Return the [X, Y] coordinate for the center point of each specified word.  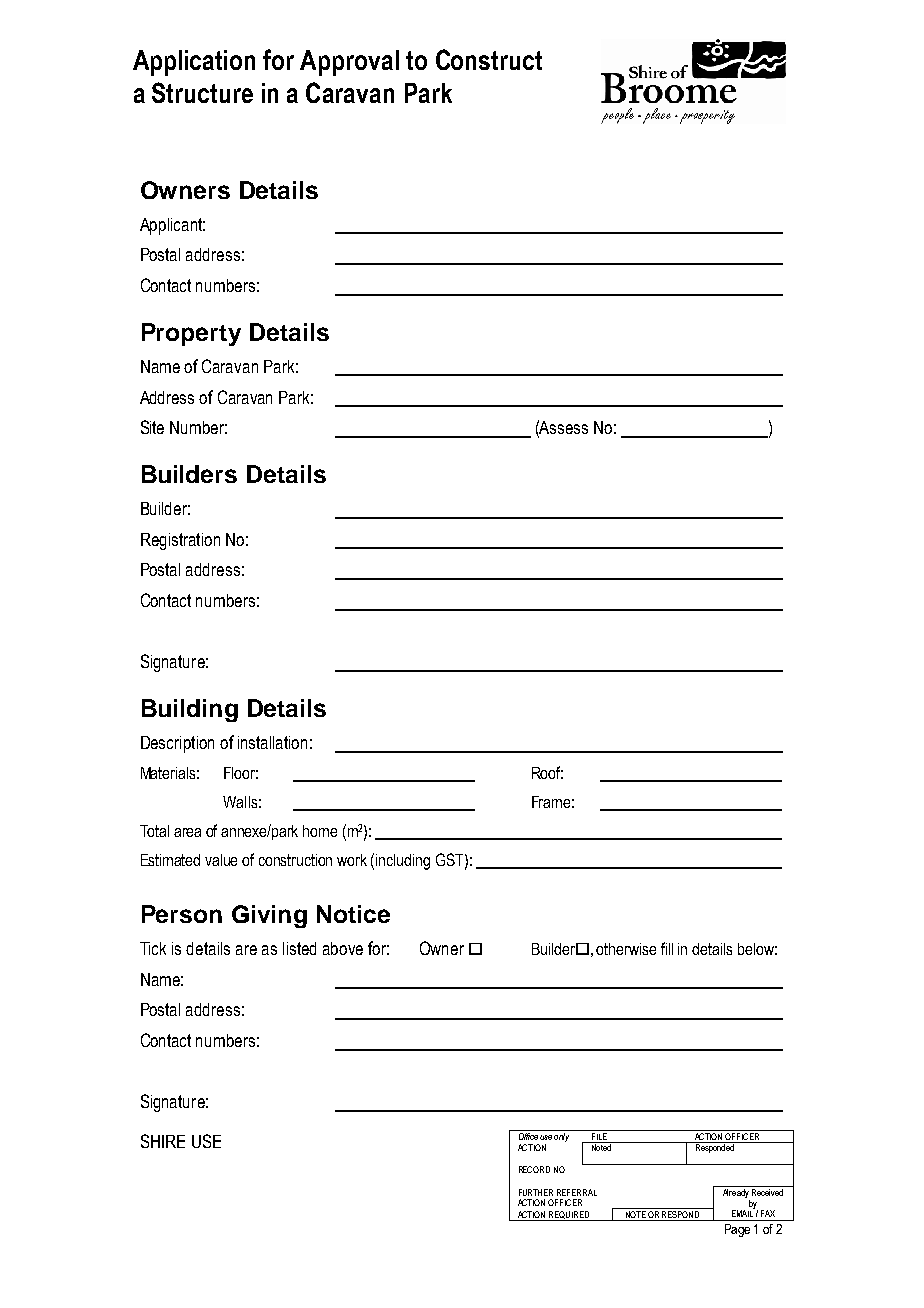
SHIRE [163, 1141]
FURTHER [536, 1192]
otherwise [626, 949]
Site [152, 427]
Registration [180, 541]
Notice [353, 914]
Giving [269, 916]
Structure [202, 92]
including [403, 862]
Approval [349, 63]
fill [667, 948]
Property [191, 334]
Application [194, 63]
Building [190, 710]
